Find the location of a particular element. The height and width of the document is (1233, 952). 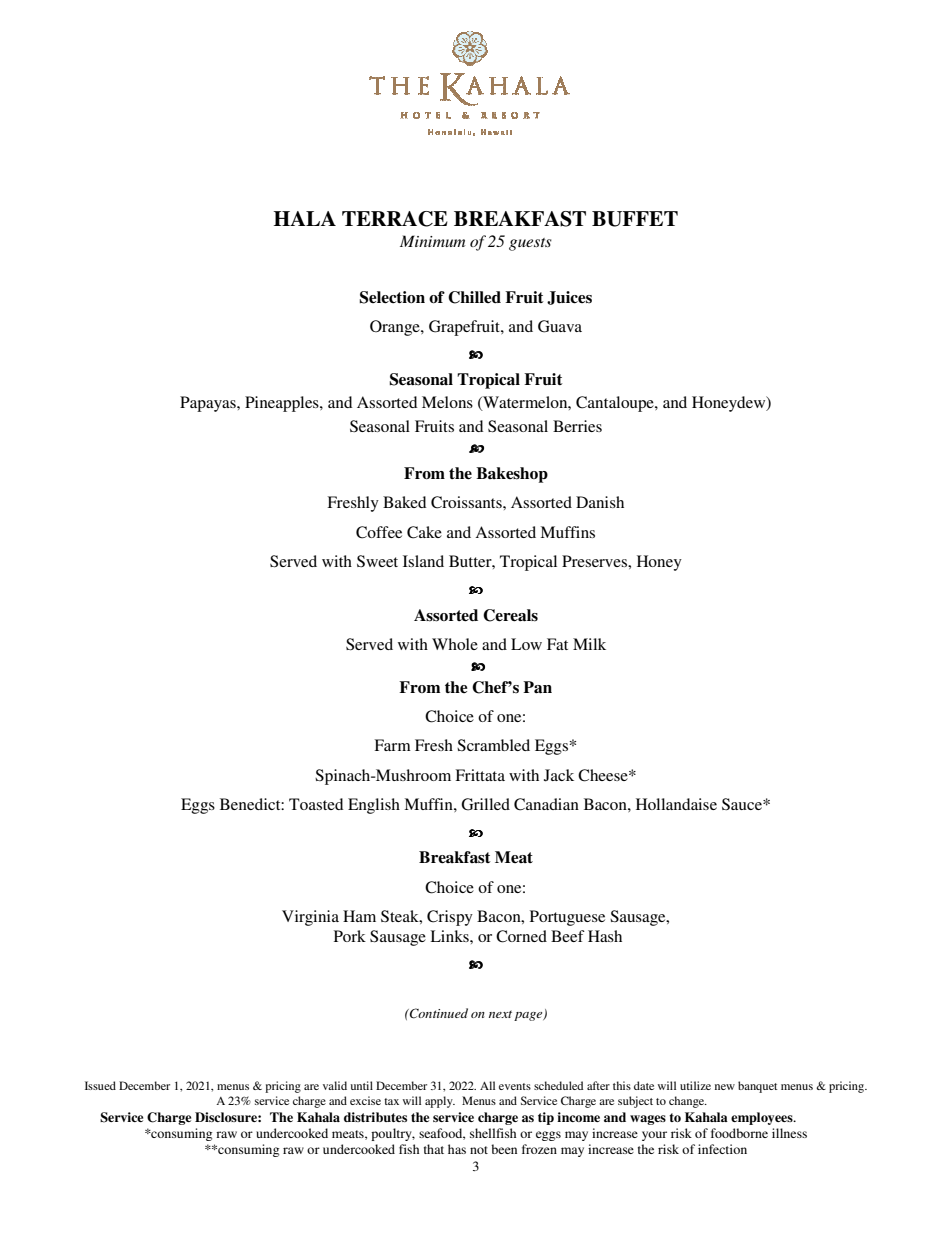

Pineapples is located at coordinates (283, 404).
